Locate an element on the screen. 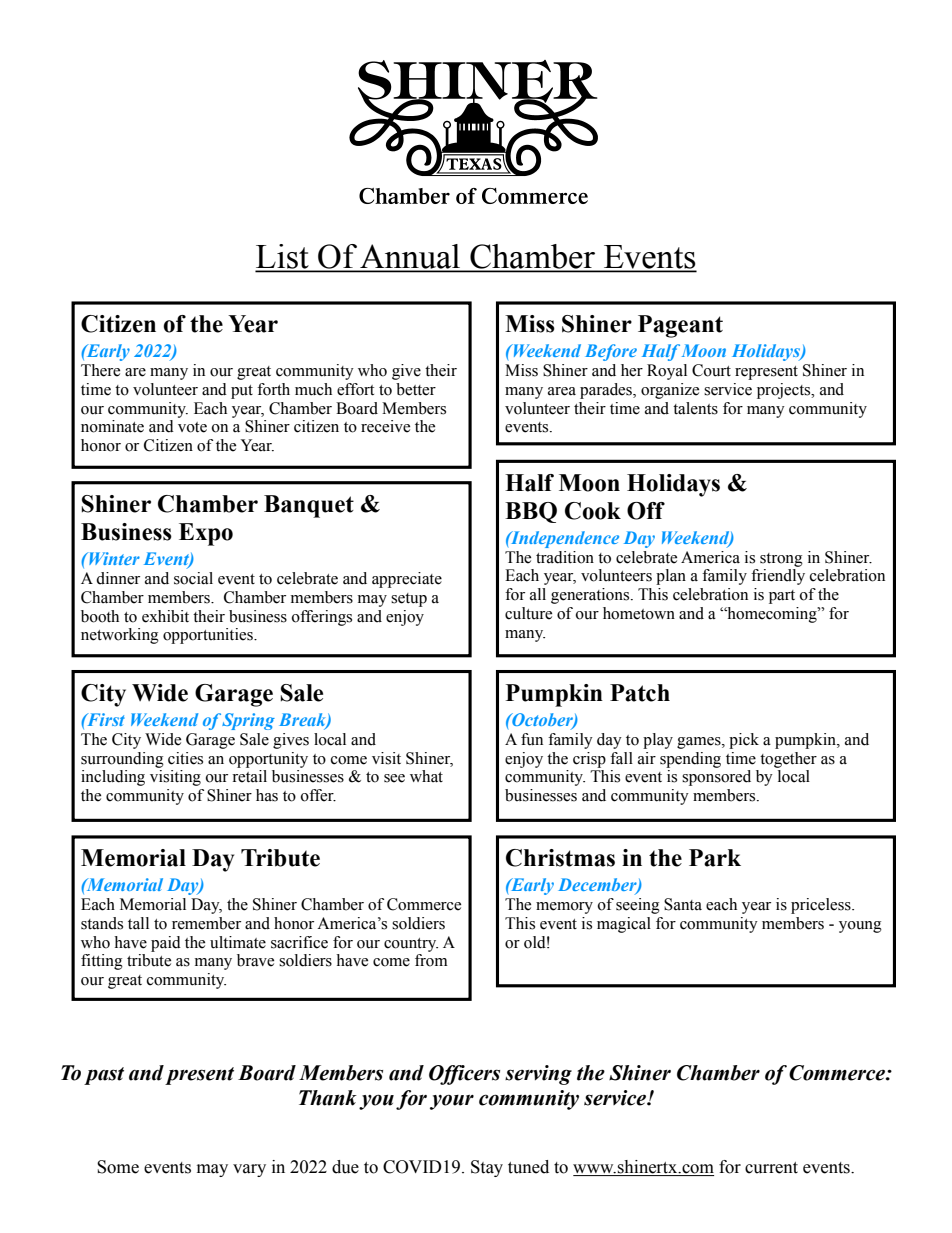 The width and height of the screenshot is (952, 1233). pick is located at coordinates (744, 741).
